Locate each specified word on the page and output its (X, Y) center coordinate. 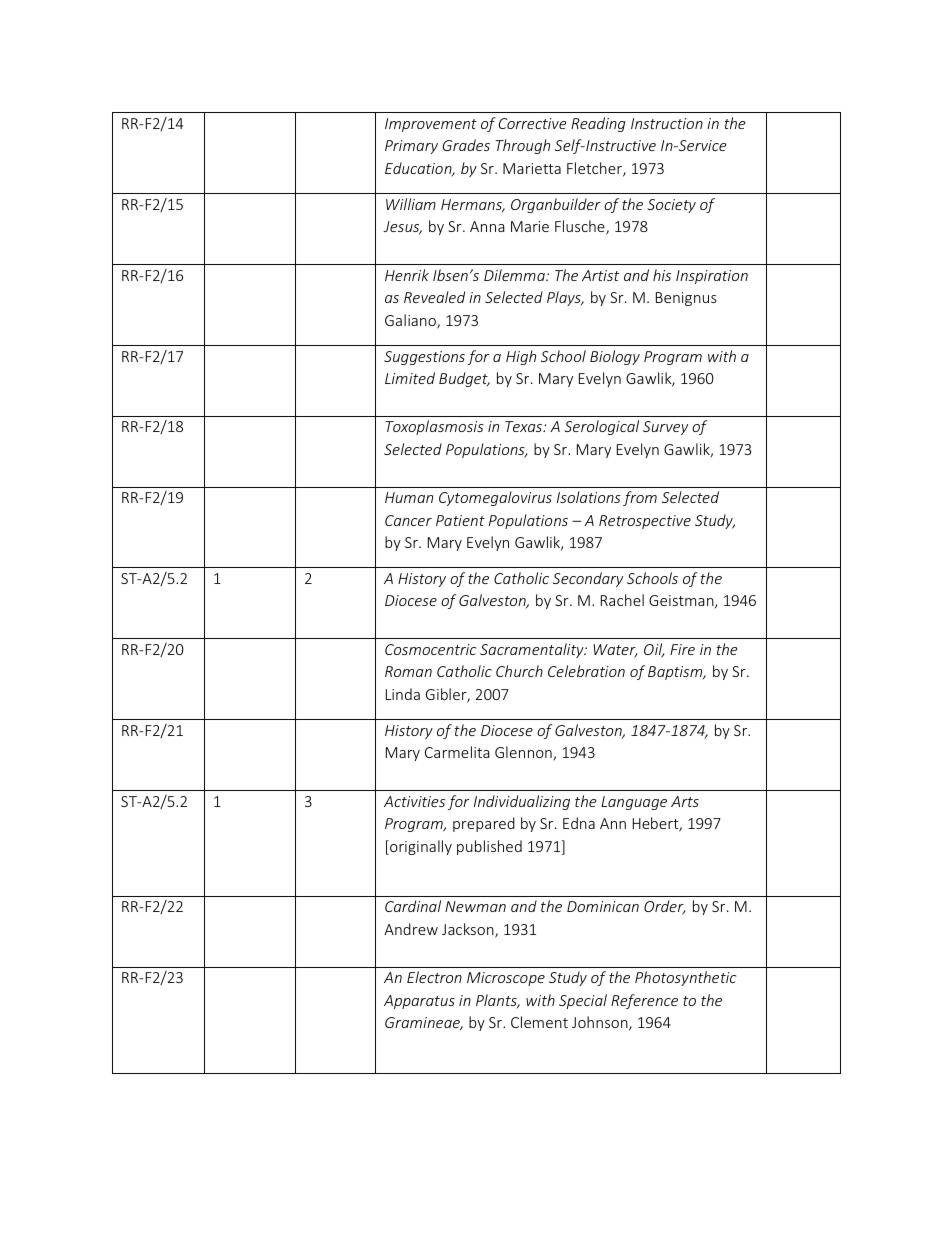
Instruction (667, 123)
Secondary (588, 579)
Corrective (533, 123)
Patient (460, 520)
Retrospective (645, 522)
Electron (434, 977)
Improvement (431, 125)
